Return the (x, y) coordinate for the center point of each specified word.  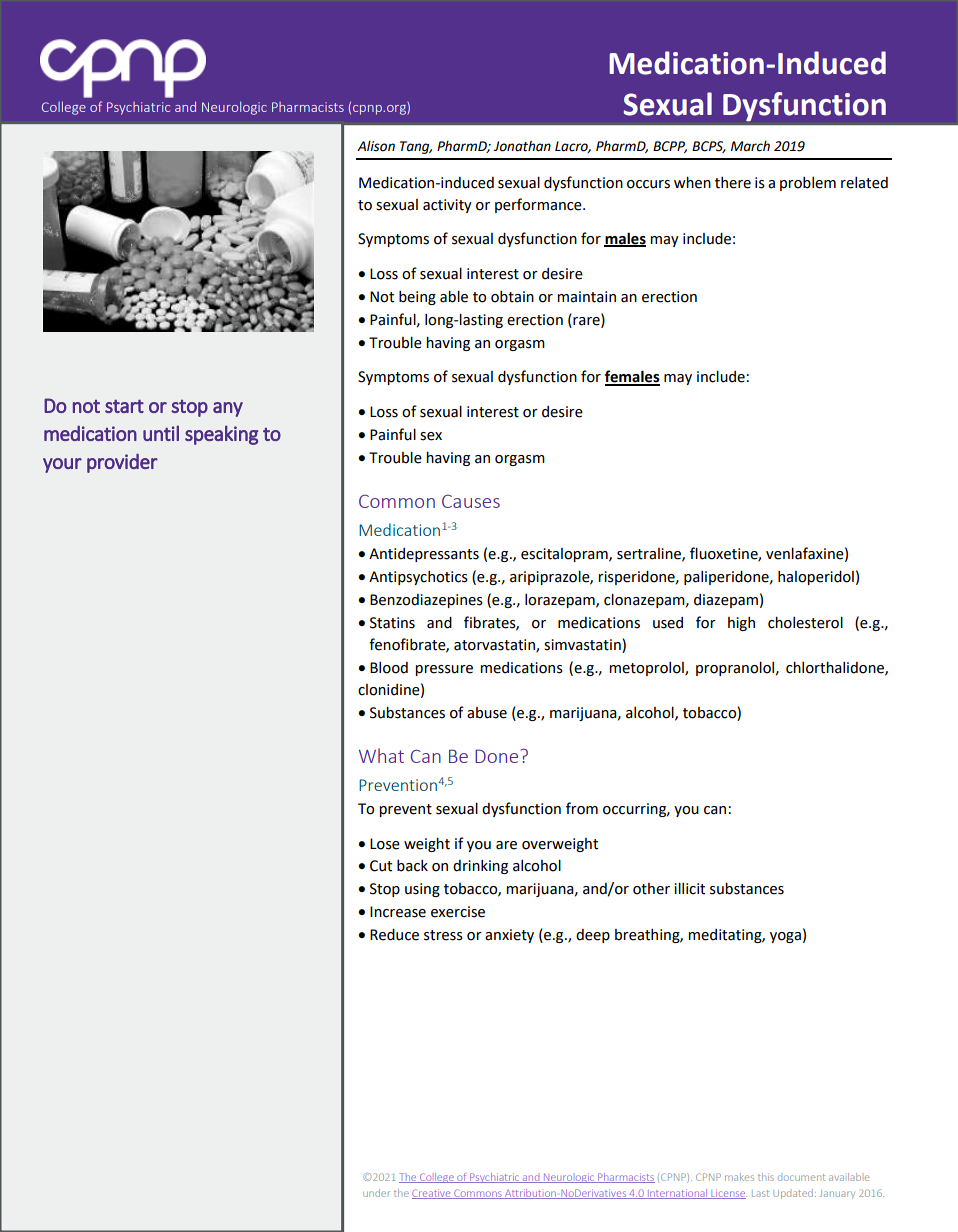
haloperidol (816, 578)
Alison (376, 146)
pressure (444, 670)
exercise (458, 912)
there (733, 183)
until (161, 433)
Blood (389, 668)
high (741, 624)
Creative (432, 1194)
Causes (471, 501)
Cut (381, 866)
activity (447, 206)
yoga (785, 937)
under (376, 1193)
